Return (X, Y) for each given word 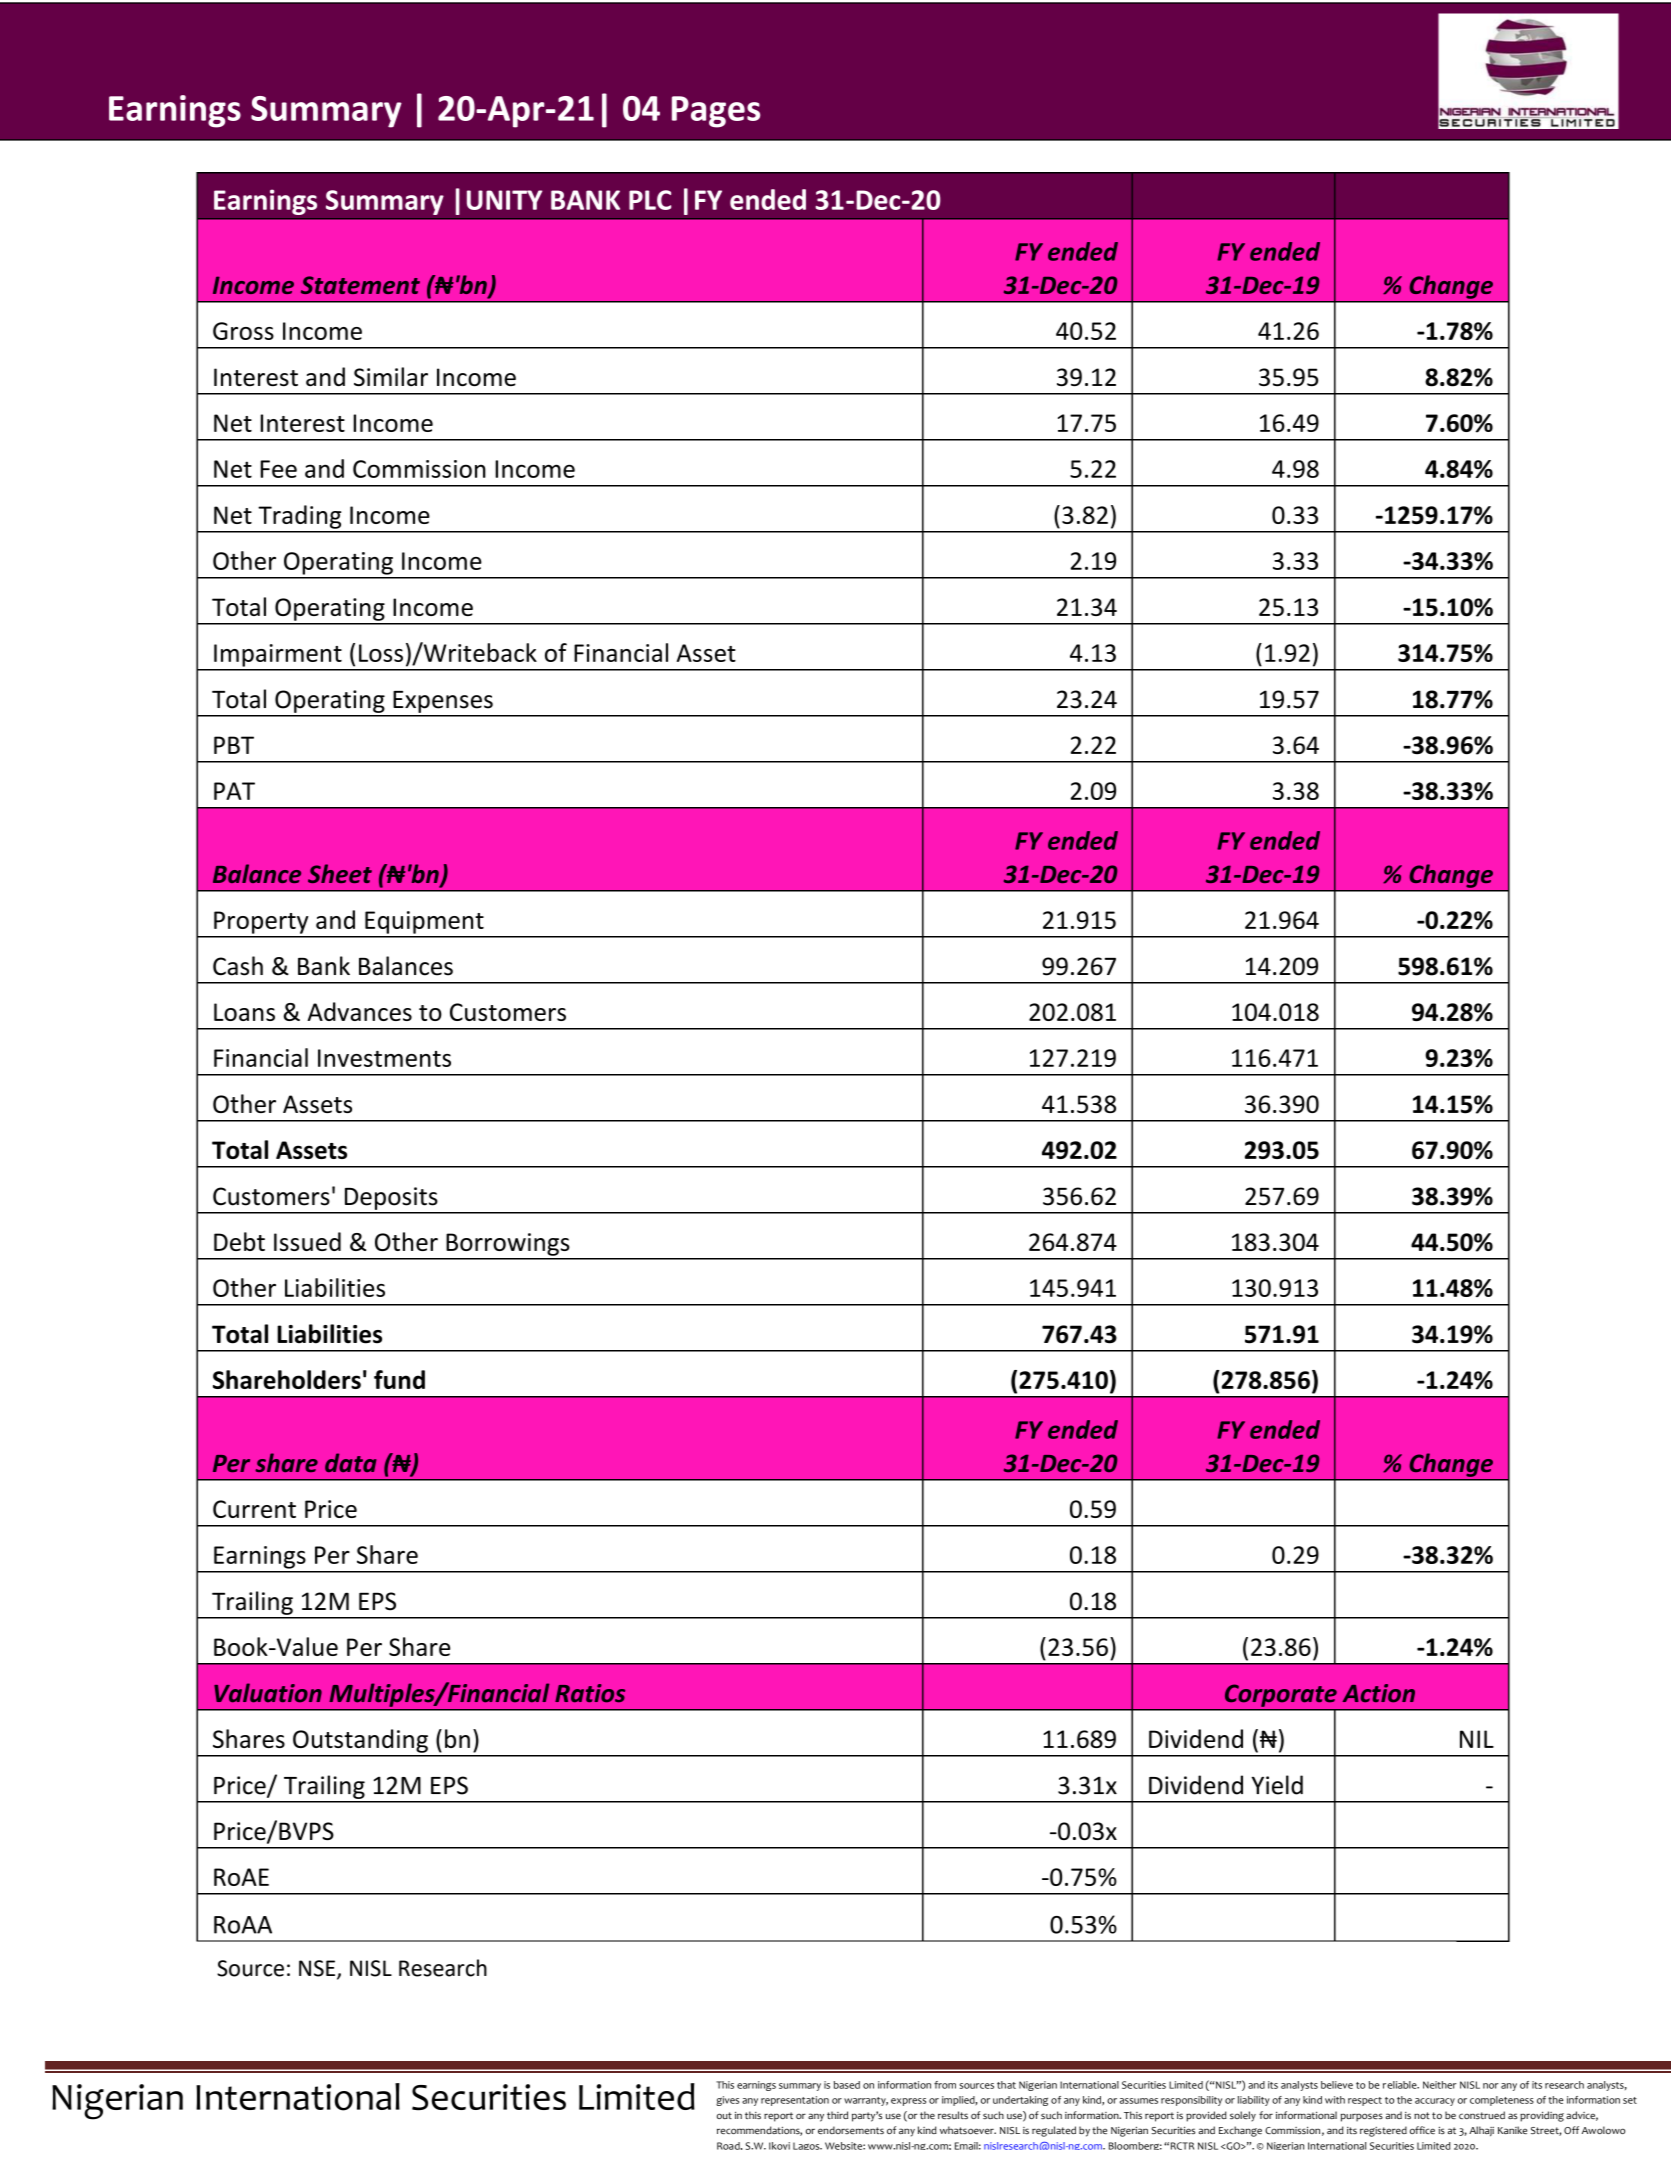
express (908, 2102)
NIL (1477, 1739)
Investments (384, 1058)
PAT (234, 791)
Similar (391, 376)
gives (727, 2101)
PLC (650, 200)
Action (1379, 1693)
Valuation (268, 1693)
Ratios (590, 1693)
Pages (716, 112)
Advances (359, 1011)
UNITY (504, 200)
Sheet (340, 873)
